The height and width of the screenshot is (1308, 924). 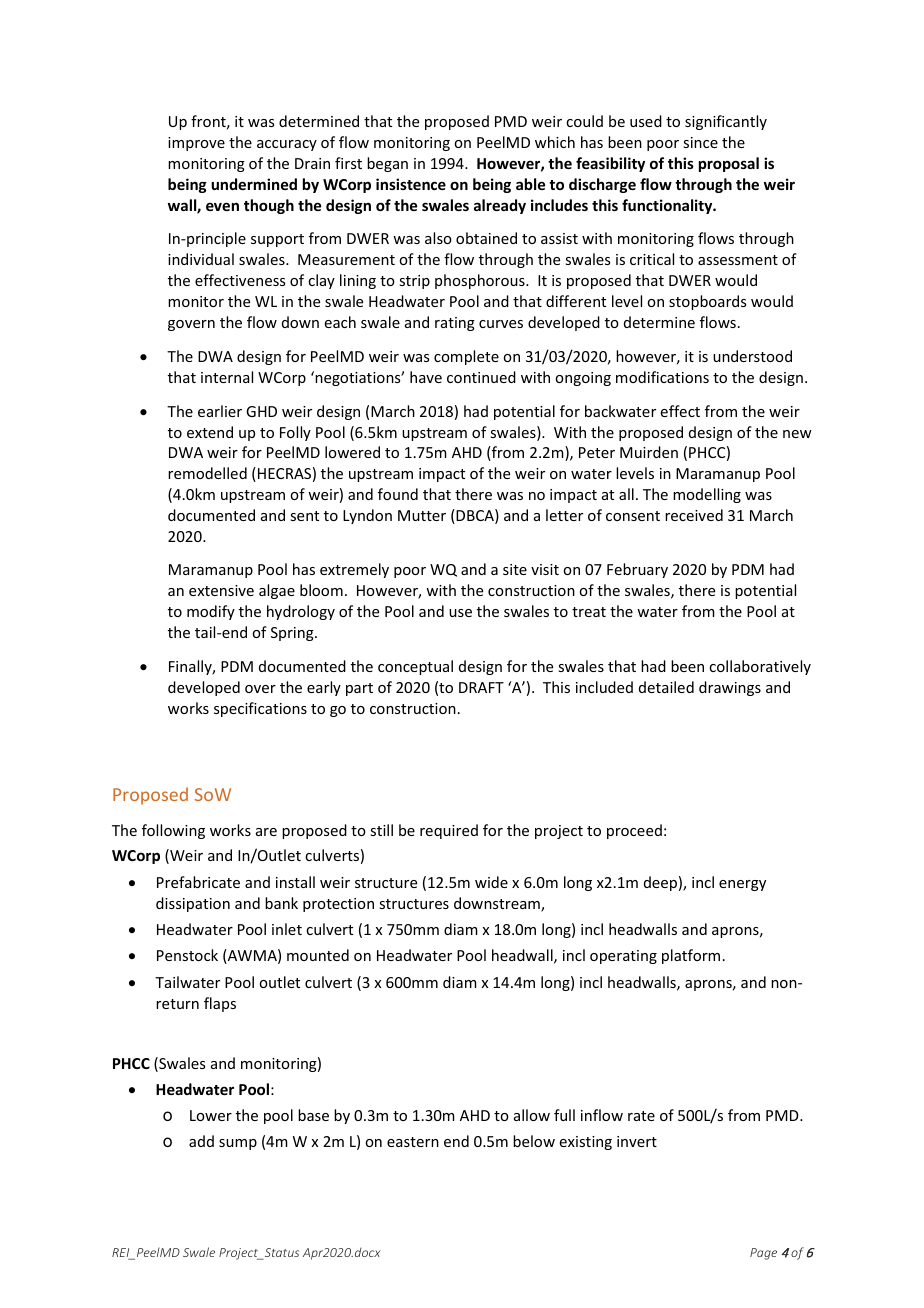 What do you see at coordinates (266, 832) in the screenshot?
I see `are` at bounding box center [266, 832].
